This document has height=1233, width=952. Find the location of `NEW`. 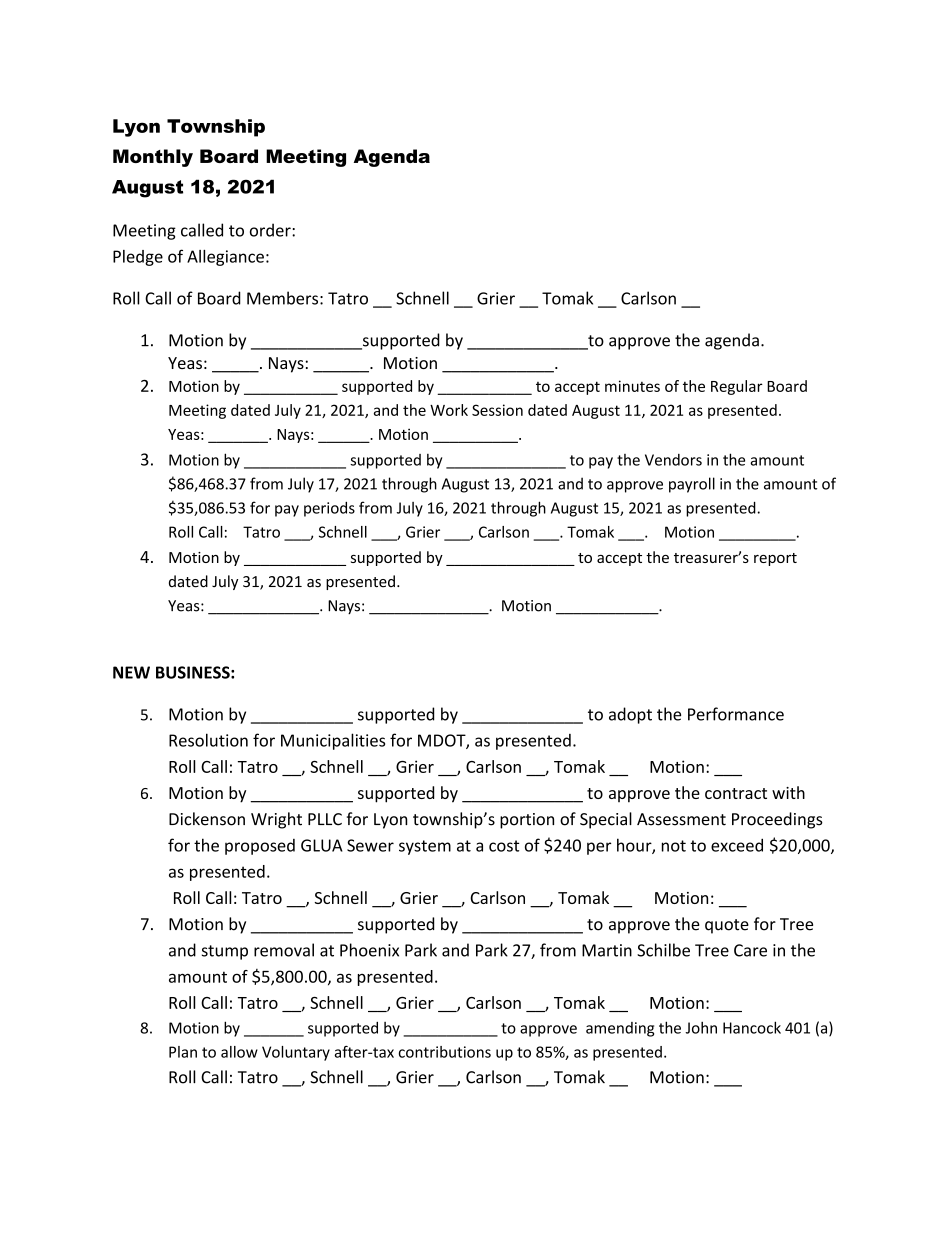

NEW is located at coordinates (131, 672).
